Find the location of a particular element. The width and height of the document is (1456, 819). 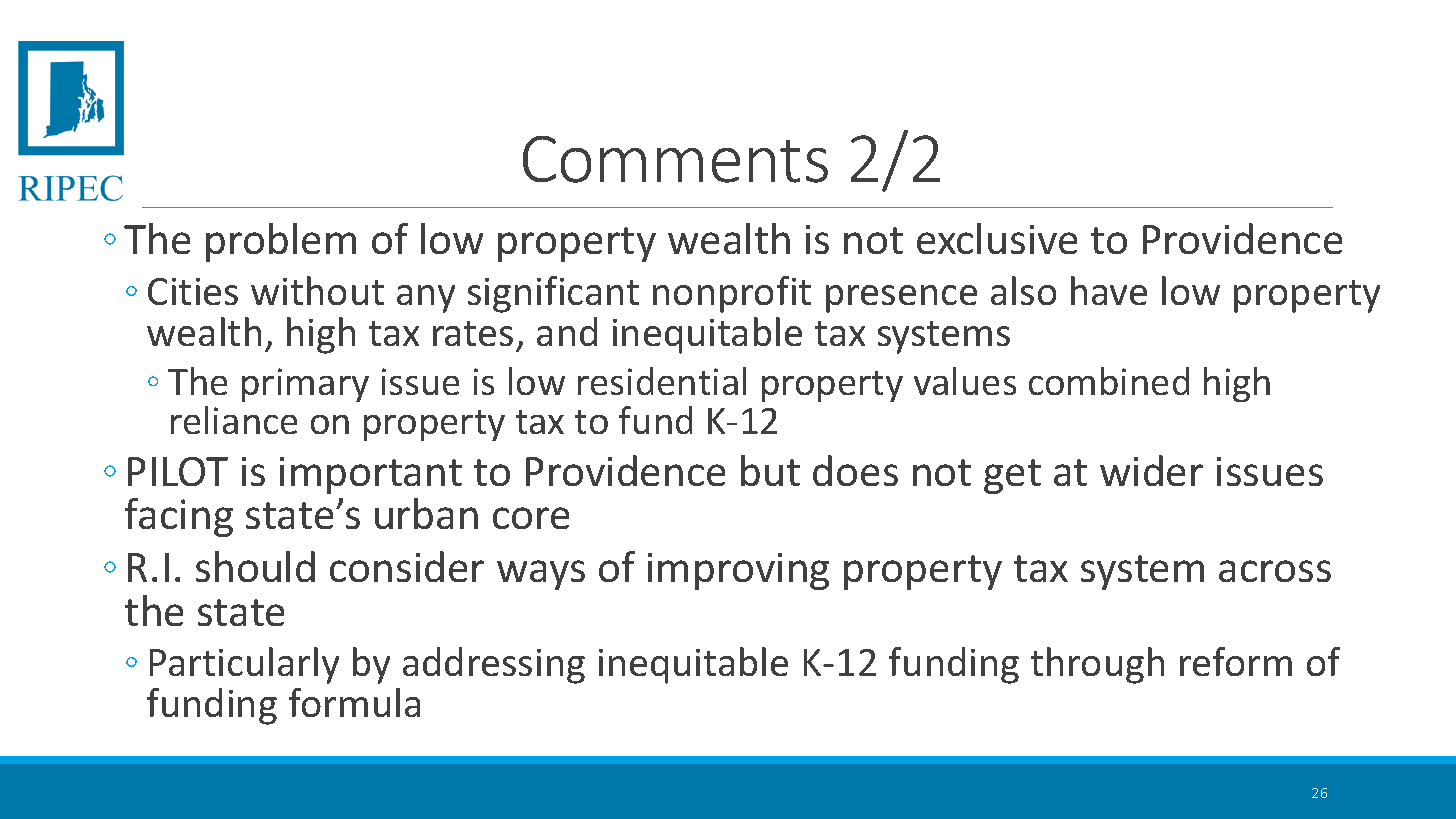

Comments is located at coordinates (675, 159).
